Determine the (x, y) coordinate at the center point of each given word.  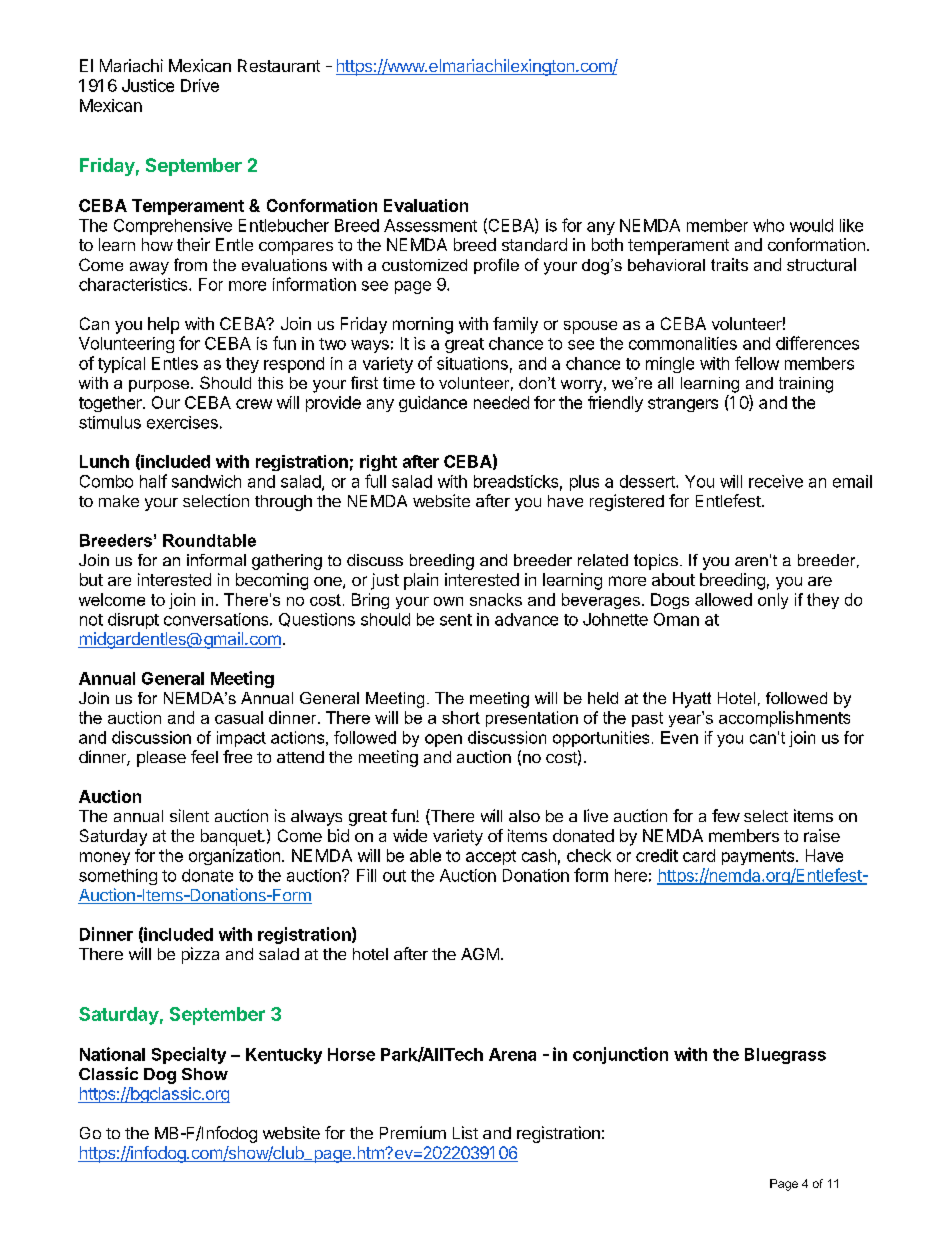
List (465, 1132)
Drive (200, 85)
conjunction (620, 1055)
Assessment (430, 225)
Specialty (189, 1055)
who (768, 225)
